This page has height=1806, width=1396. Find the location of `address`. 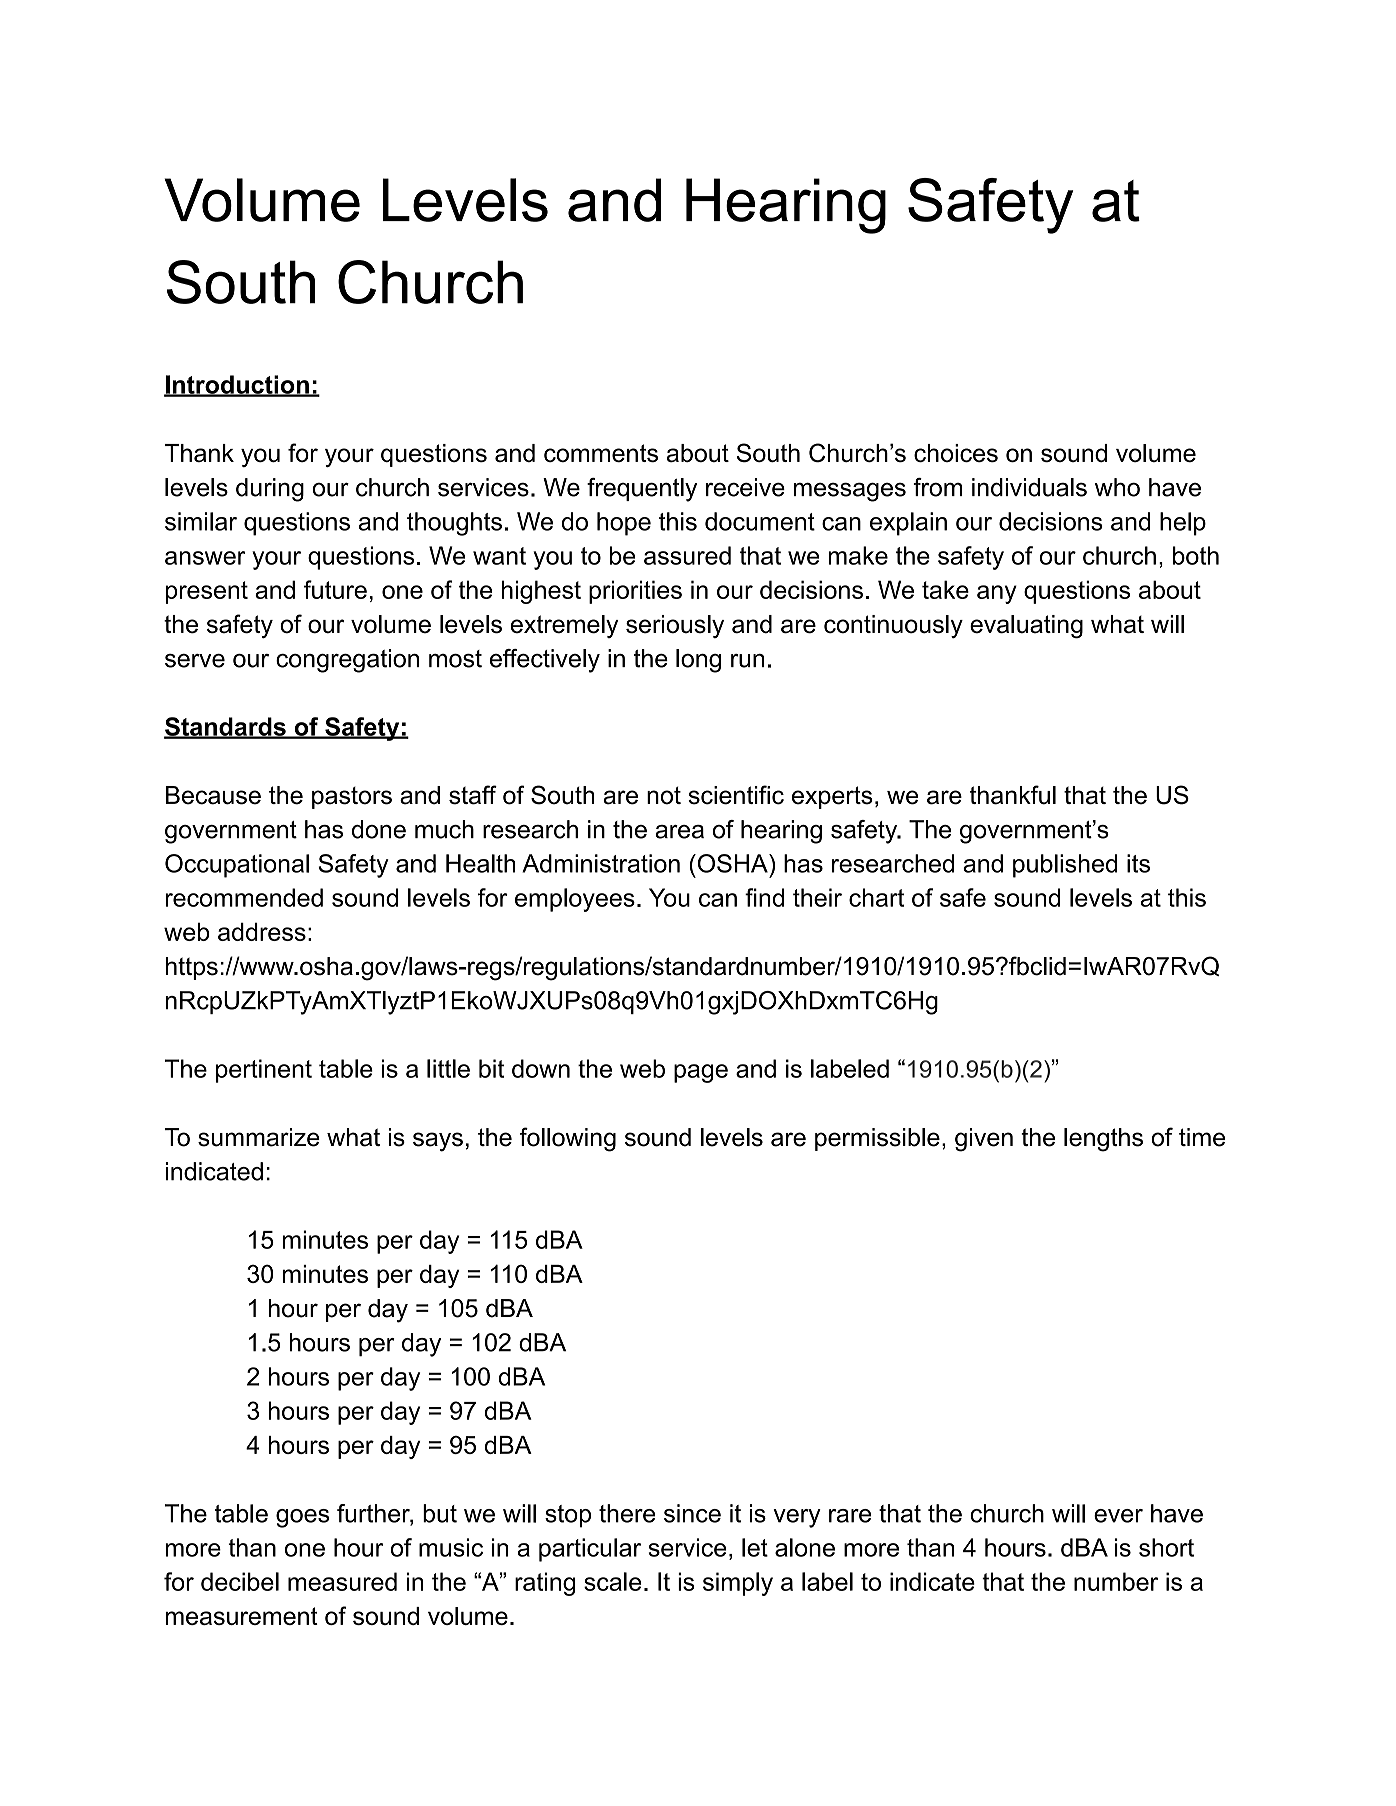

address is located at coordinates (262, 931).
